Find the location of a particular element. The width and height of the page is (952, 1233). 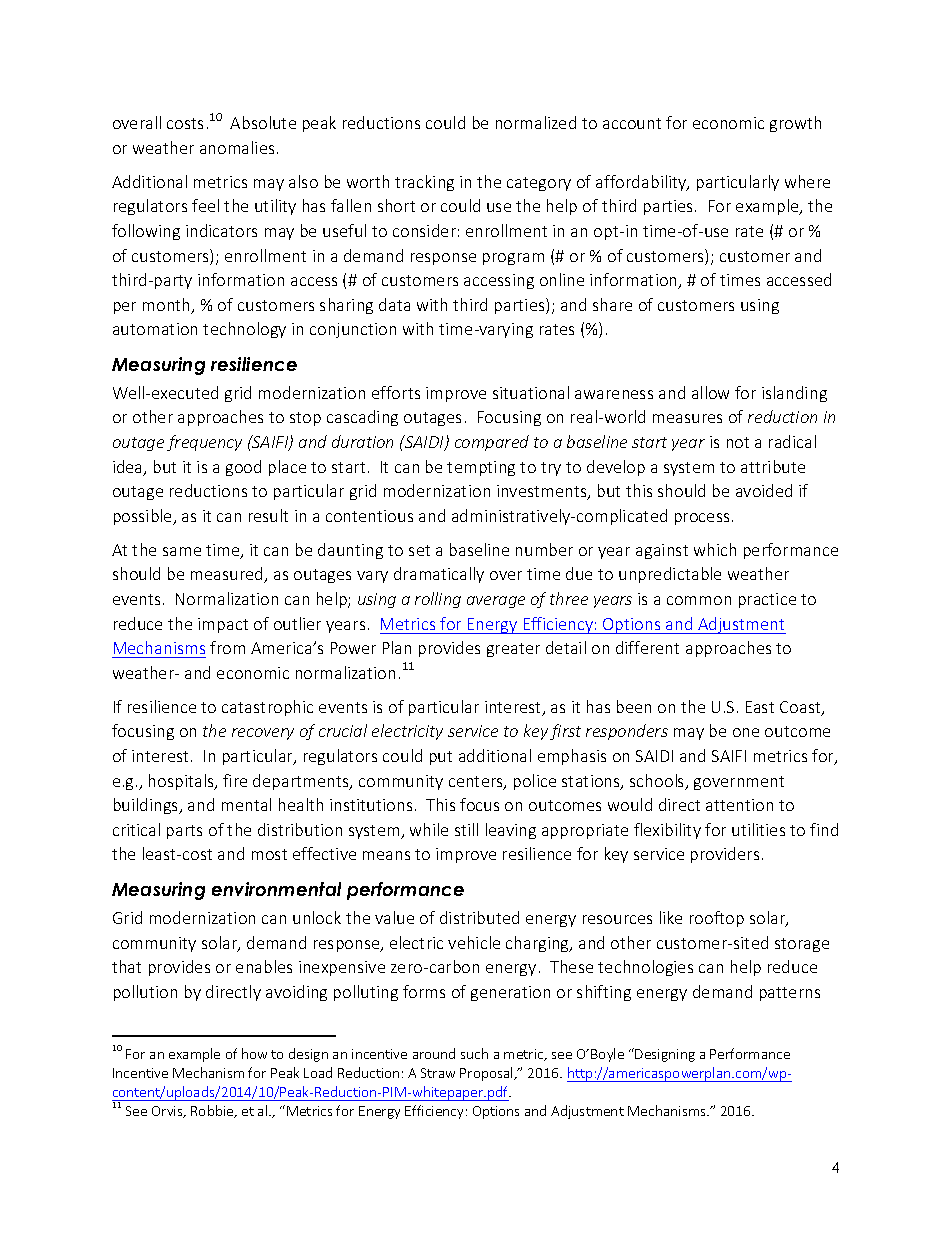

attention is located at coordinates (739, 805).
